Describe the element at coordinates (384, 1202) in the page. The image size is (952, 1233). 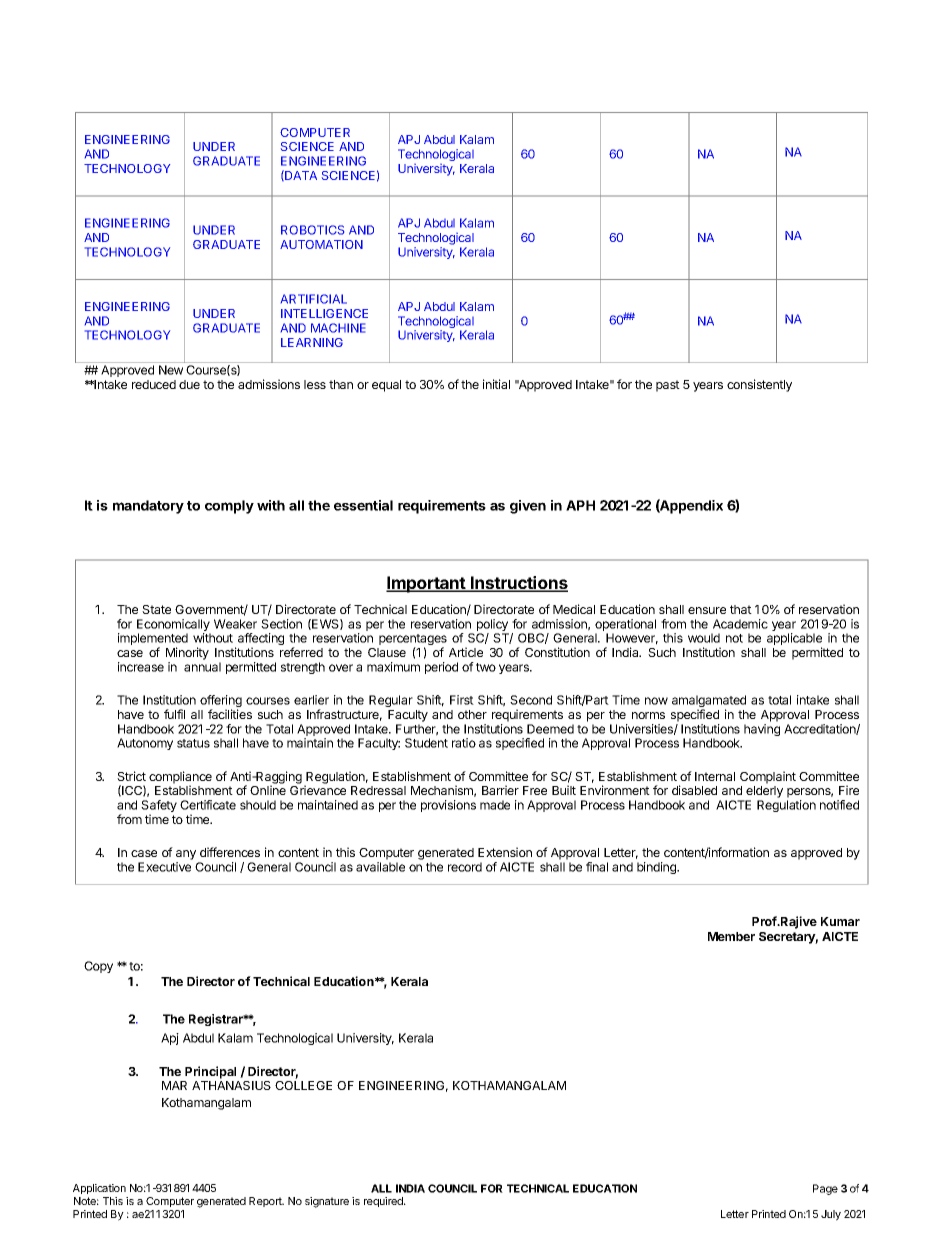
I see `required` at that location.
